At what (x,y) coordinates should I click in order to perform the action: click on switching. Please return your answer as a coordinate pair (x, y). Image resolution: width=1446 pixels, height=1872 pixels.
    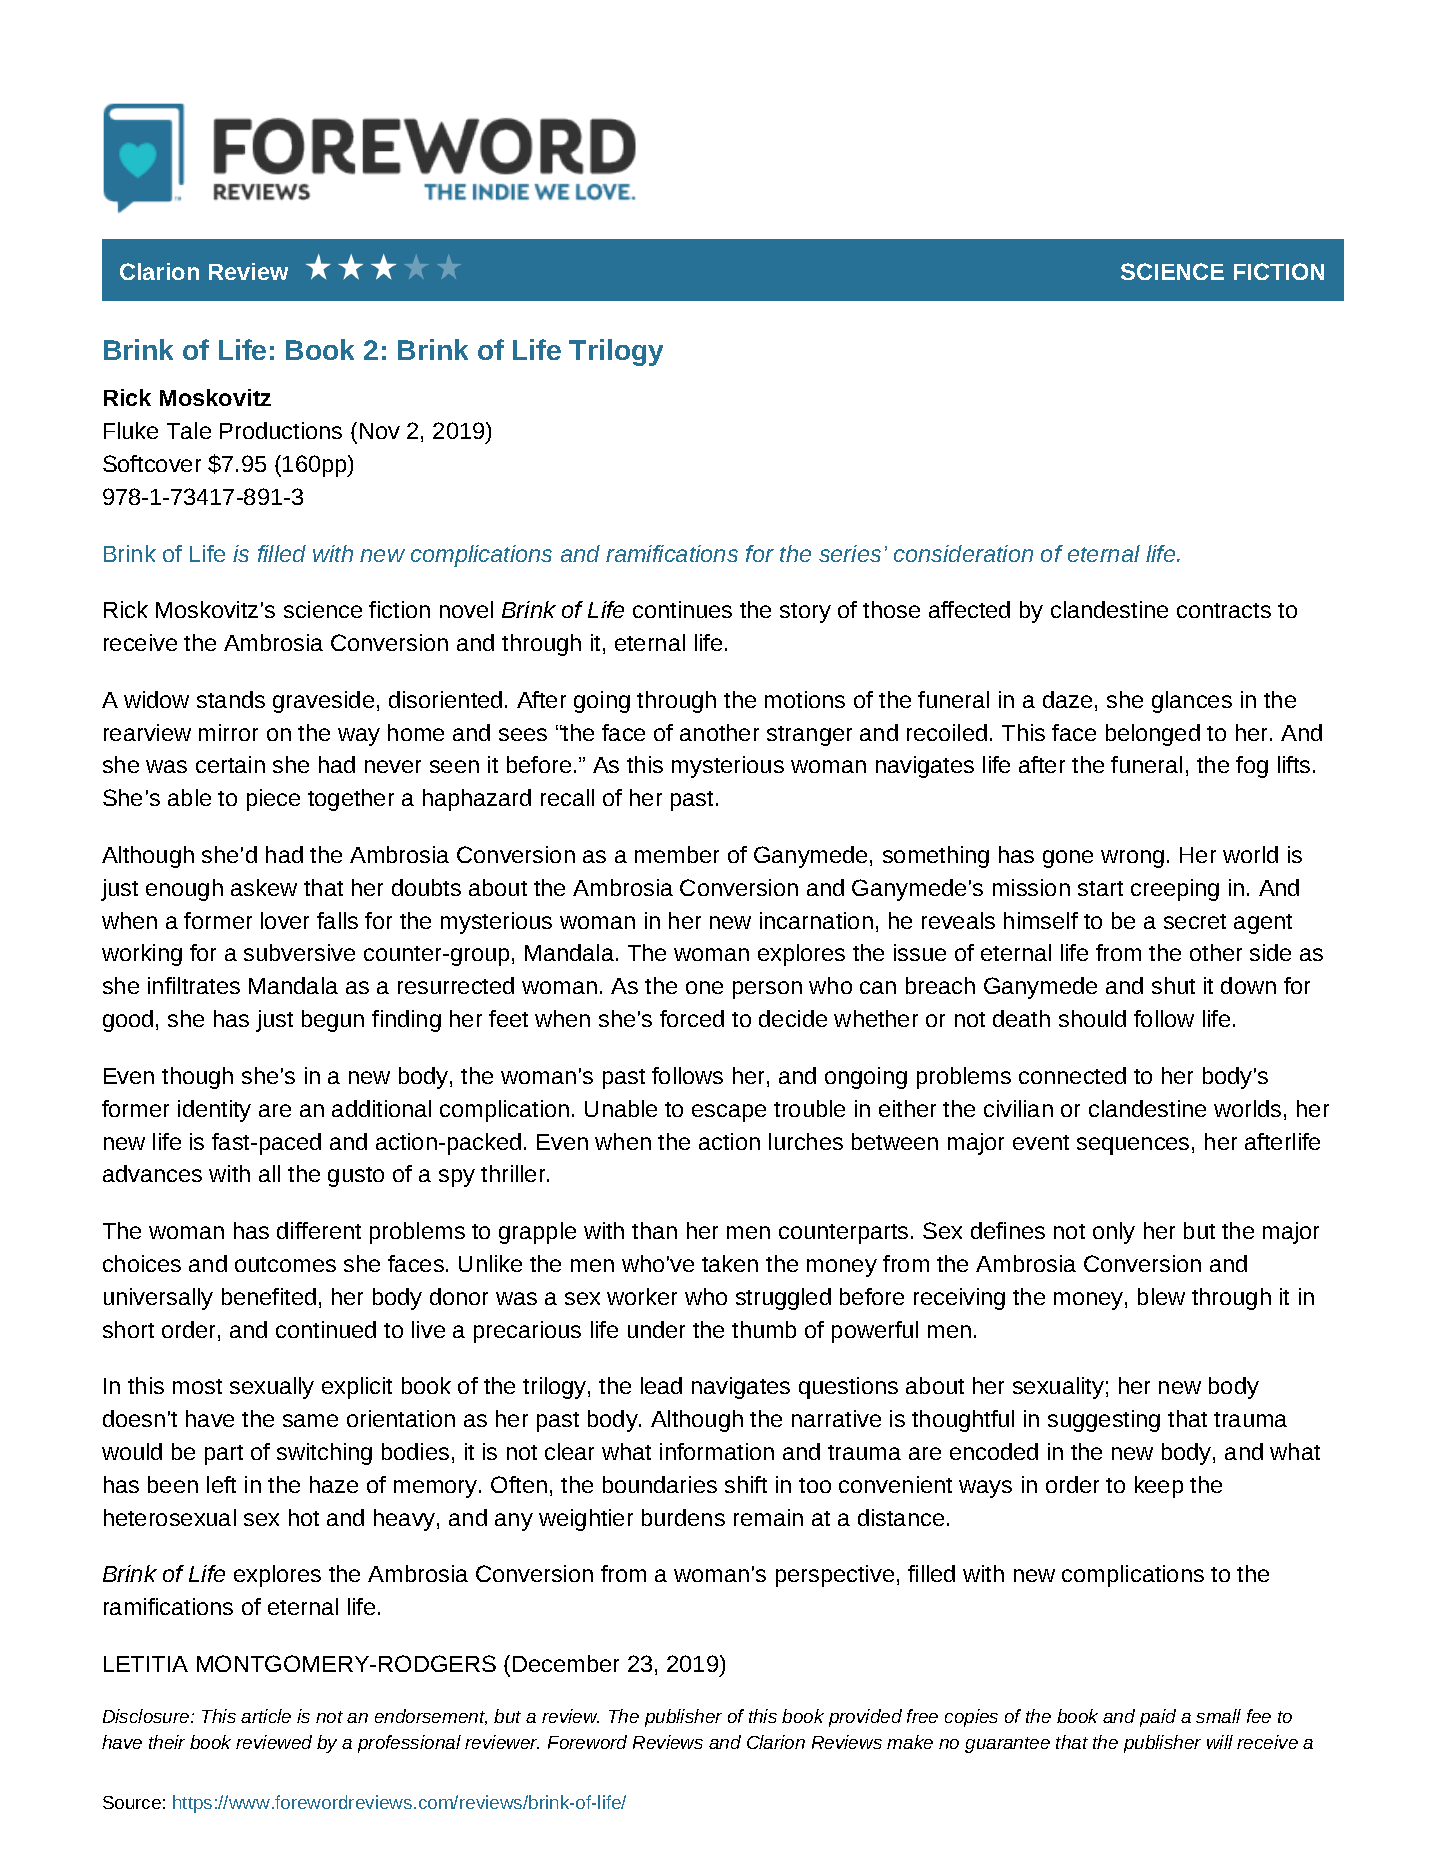
    Looking at the image, I should click on (324, 1454).
